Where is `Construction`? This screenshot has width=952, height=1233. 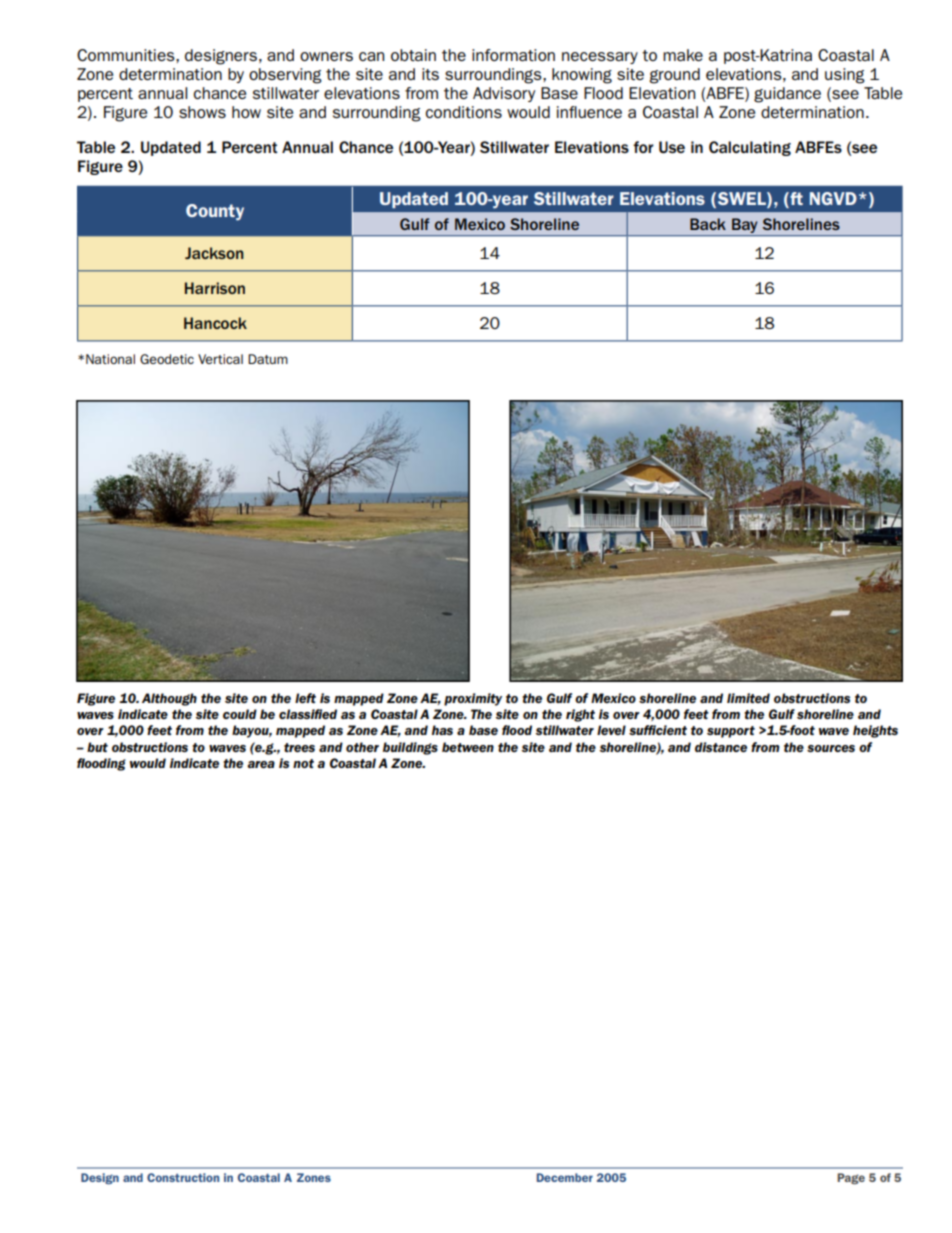 Construction is located at coordinates (183, 1177).
